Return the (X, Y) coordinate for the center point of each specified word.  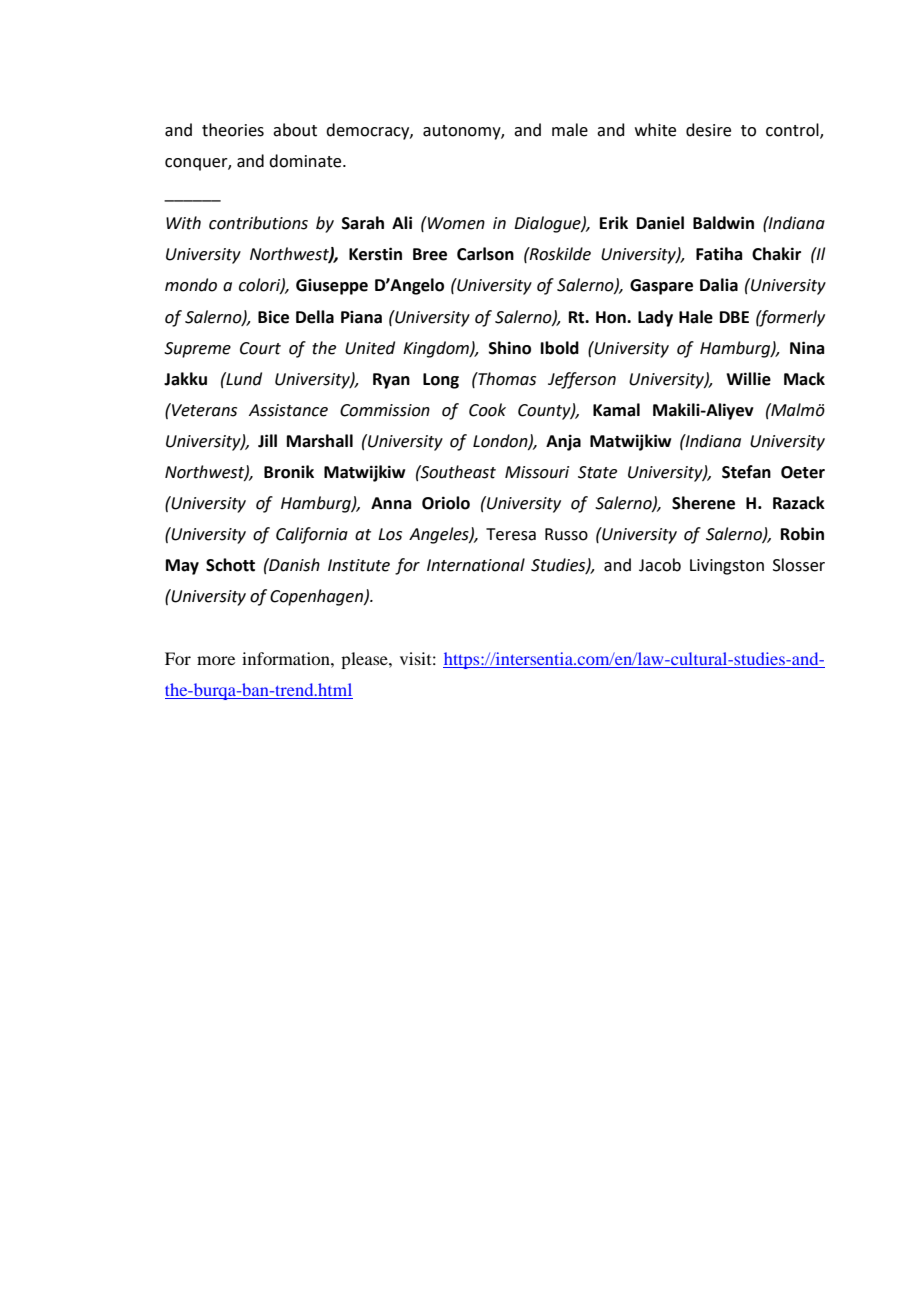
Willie (748, 379)
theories (233, 130)
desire (708, 130)
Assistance (288, 410)
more (216, 660)
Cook (487, 410)
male (570, 130)
